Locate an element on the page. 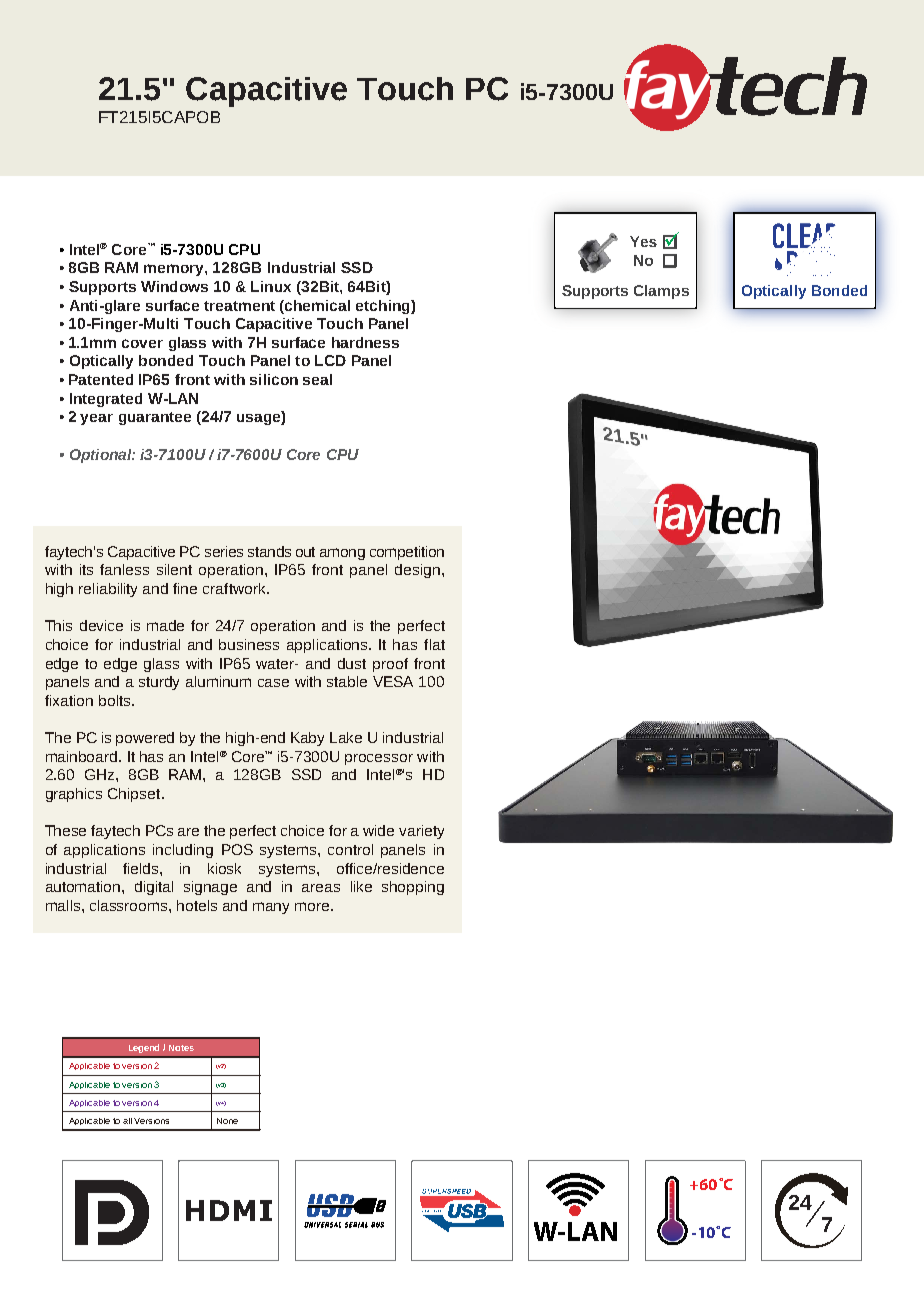  stable is located at coordinates (347, 681).
